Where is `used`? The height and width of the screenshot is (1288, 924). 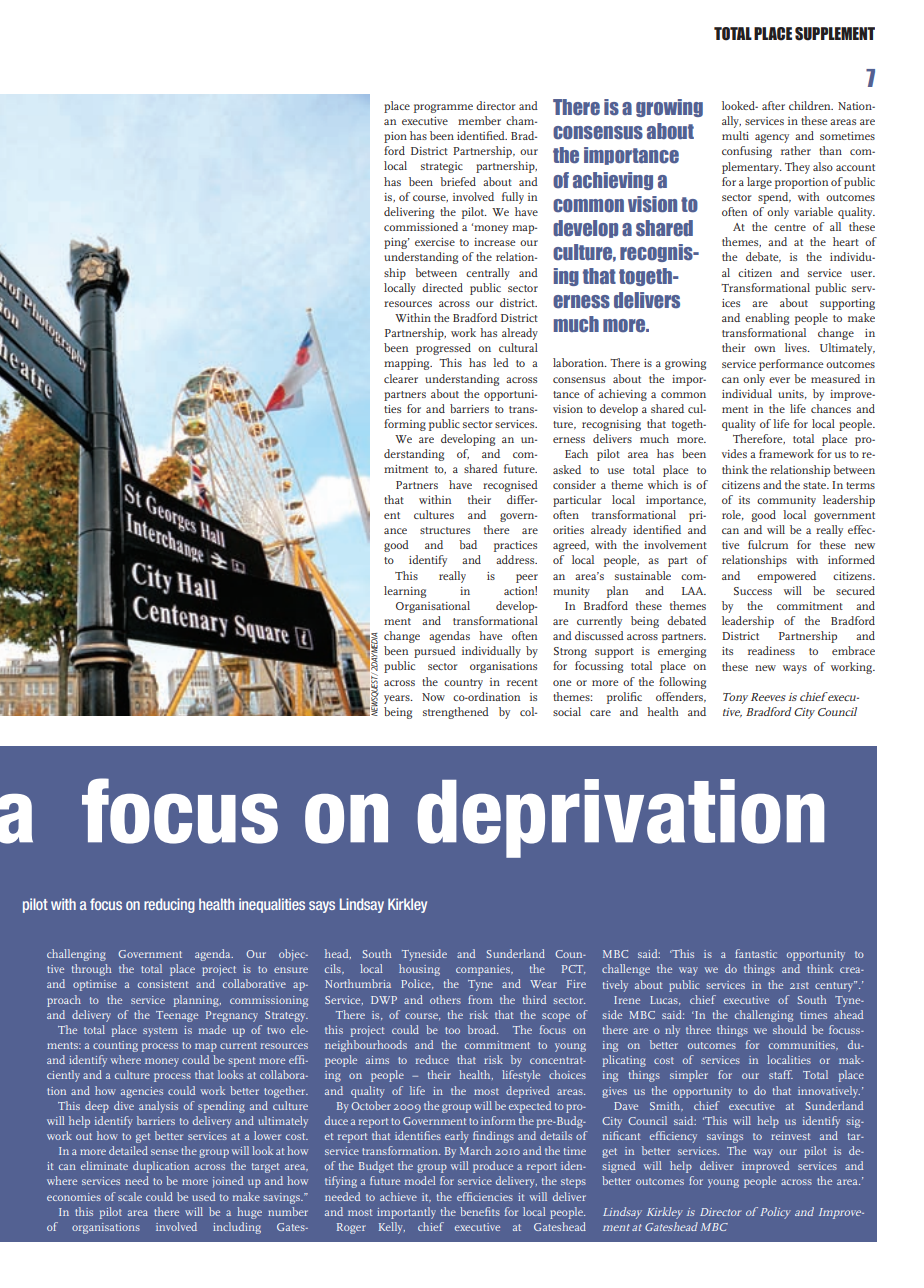 used is located at coordinates (203, 1196).
